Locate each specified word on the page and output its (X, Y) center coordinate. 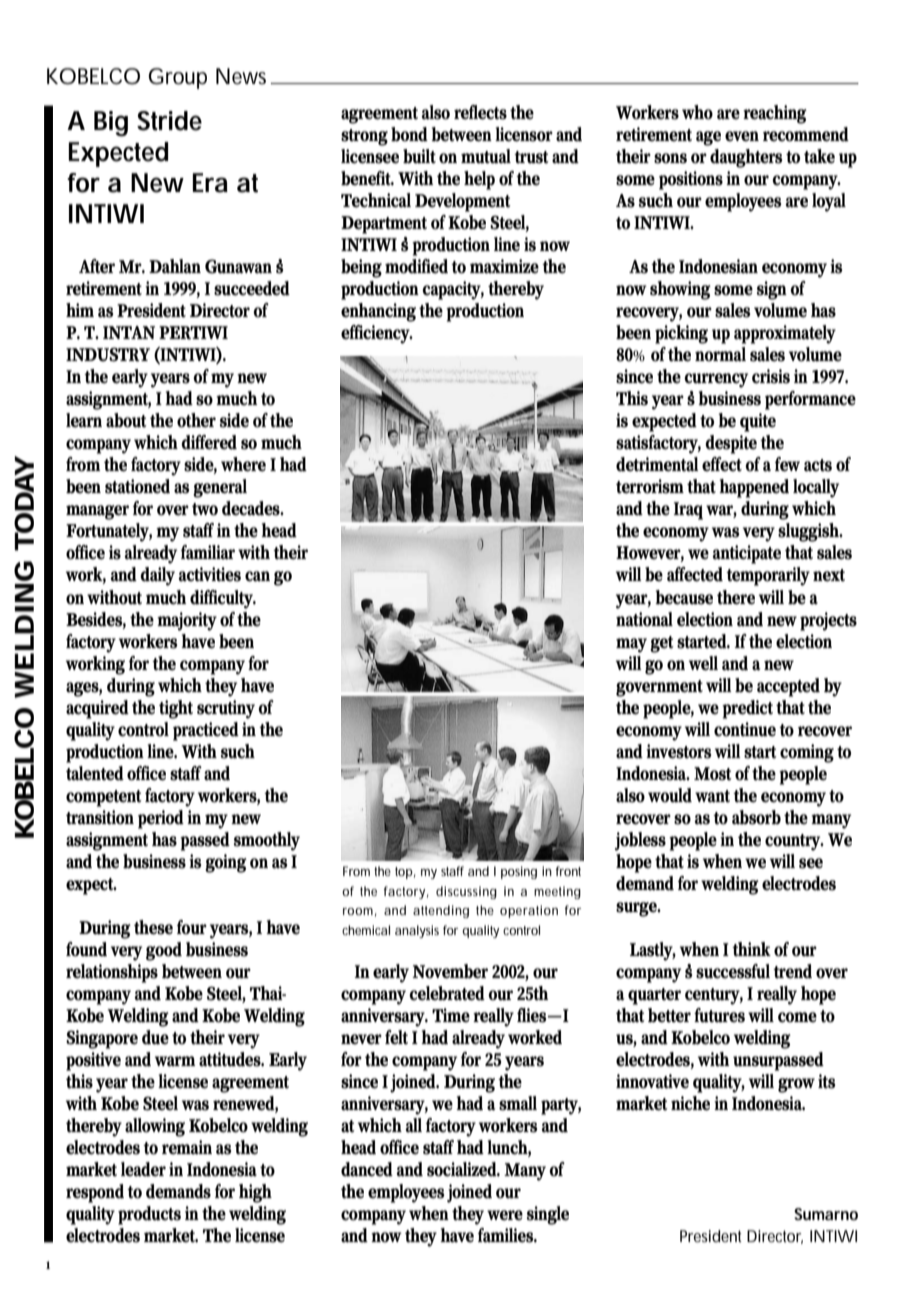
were (505, 1215)
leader (143, 1169)
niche (690, 1103)
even (742, 136)
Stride (169, 121)
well (703, 663)
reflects (480, 112)
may (631, 645)
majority (187, 621)
